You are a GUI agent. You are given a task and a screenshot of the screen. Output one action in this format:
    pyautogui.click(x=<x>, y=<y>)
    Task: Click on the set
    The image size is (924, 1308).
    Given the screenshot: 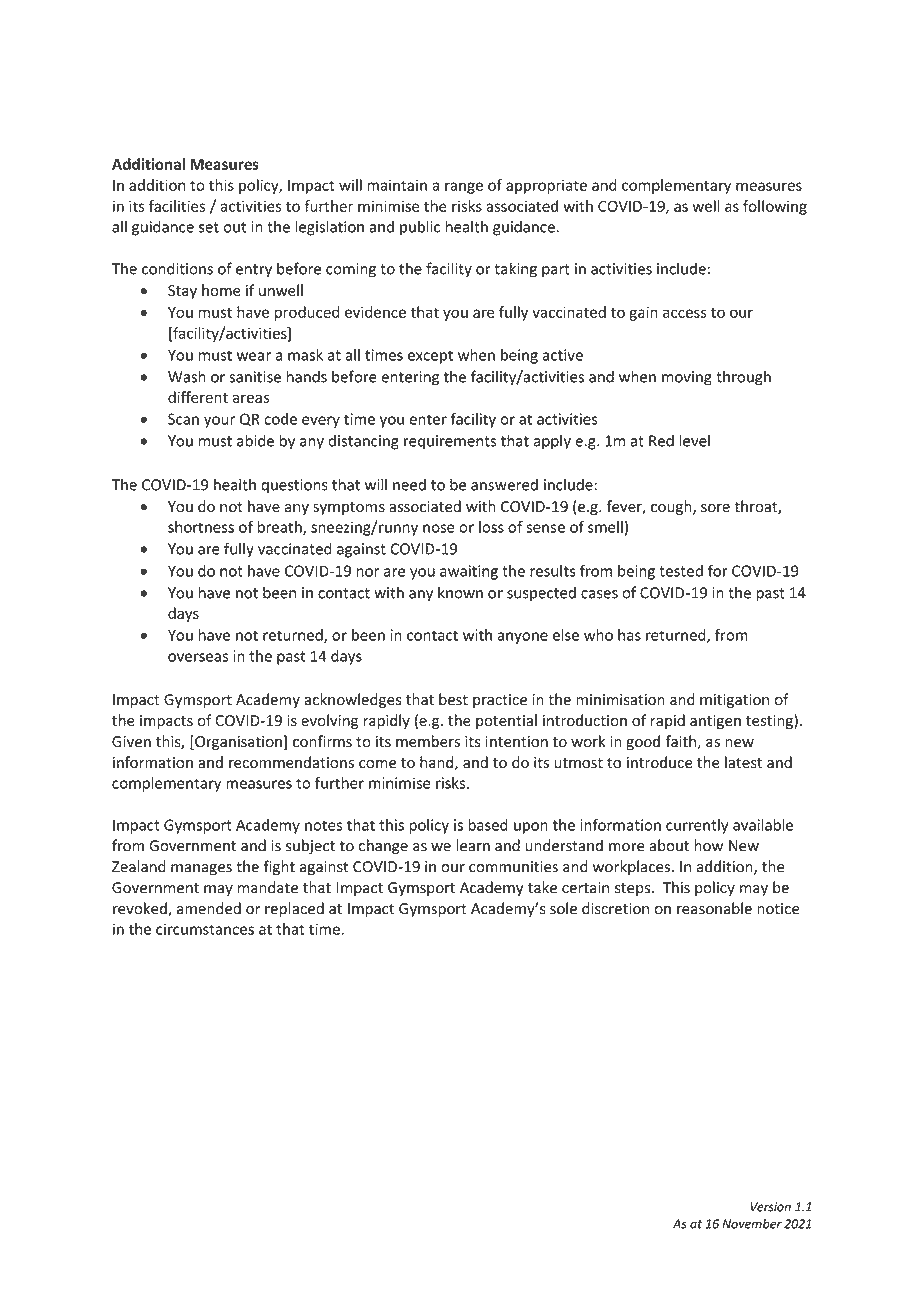 What is the action you would take?
    pyautogui.click(x=209, y=227)
